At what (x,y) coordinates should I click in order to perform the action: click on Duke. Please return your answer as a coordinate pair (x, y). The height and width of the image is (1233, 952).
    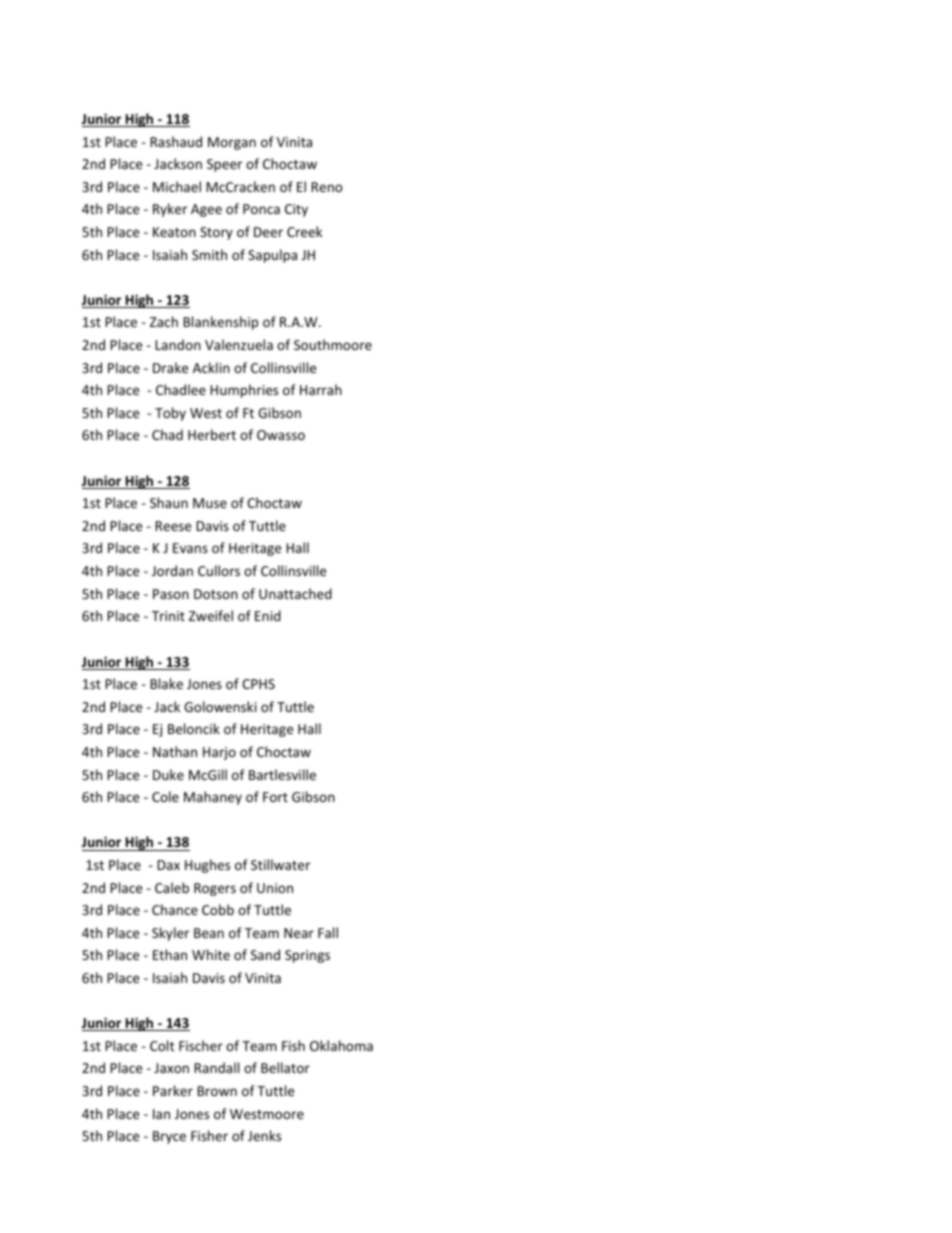
    Looking at the image, I should click on (168, 774).
